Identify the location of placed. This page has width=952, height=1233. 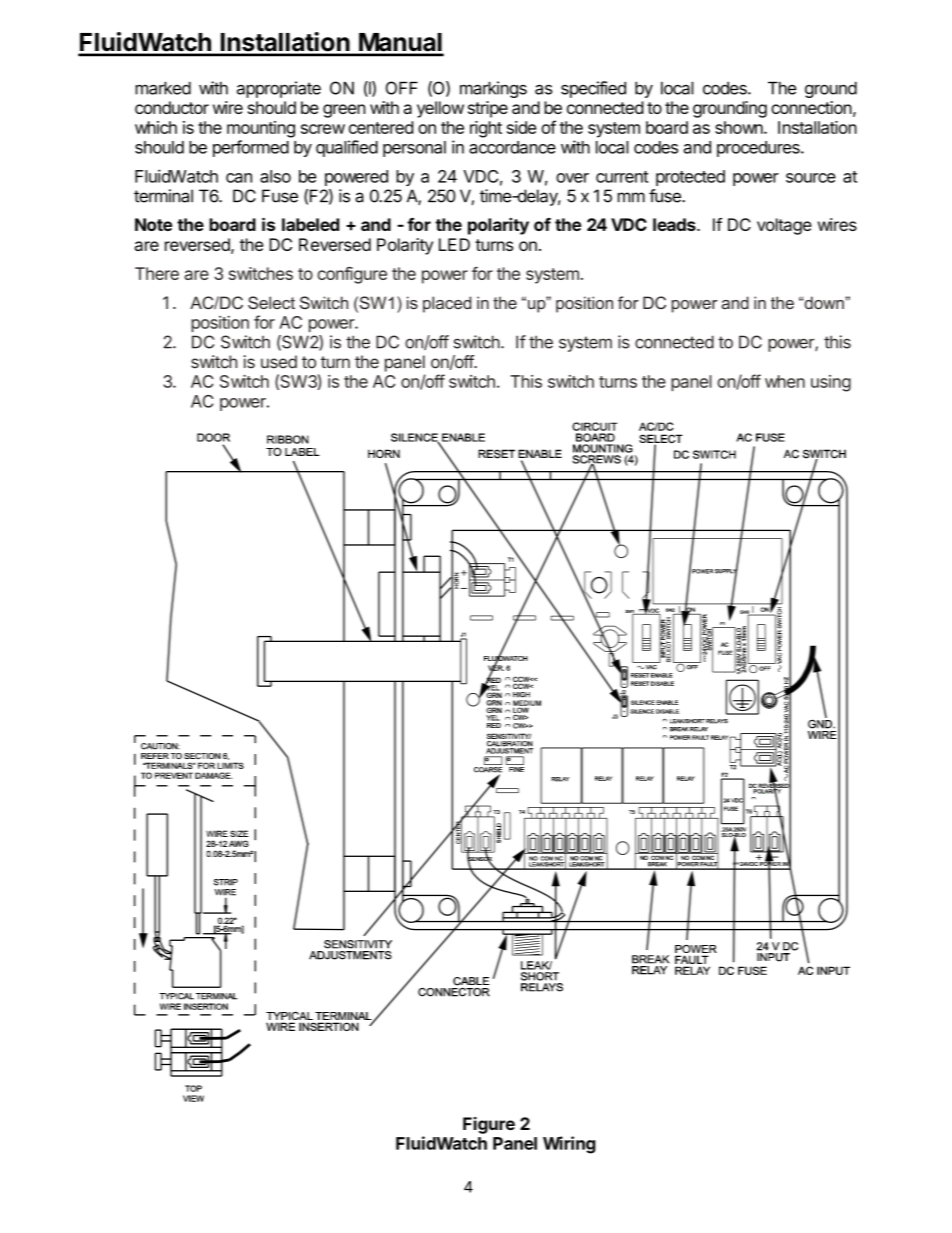
(447, 304).
